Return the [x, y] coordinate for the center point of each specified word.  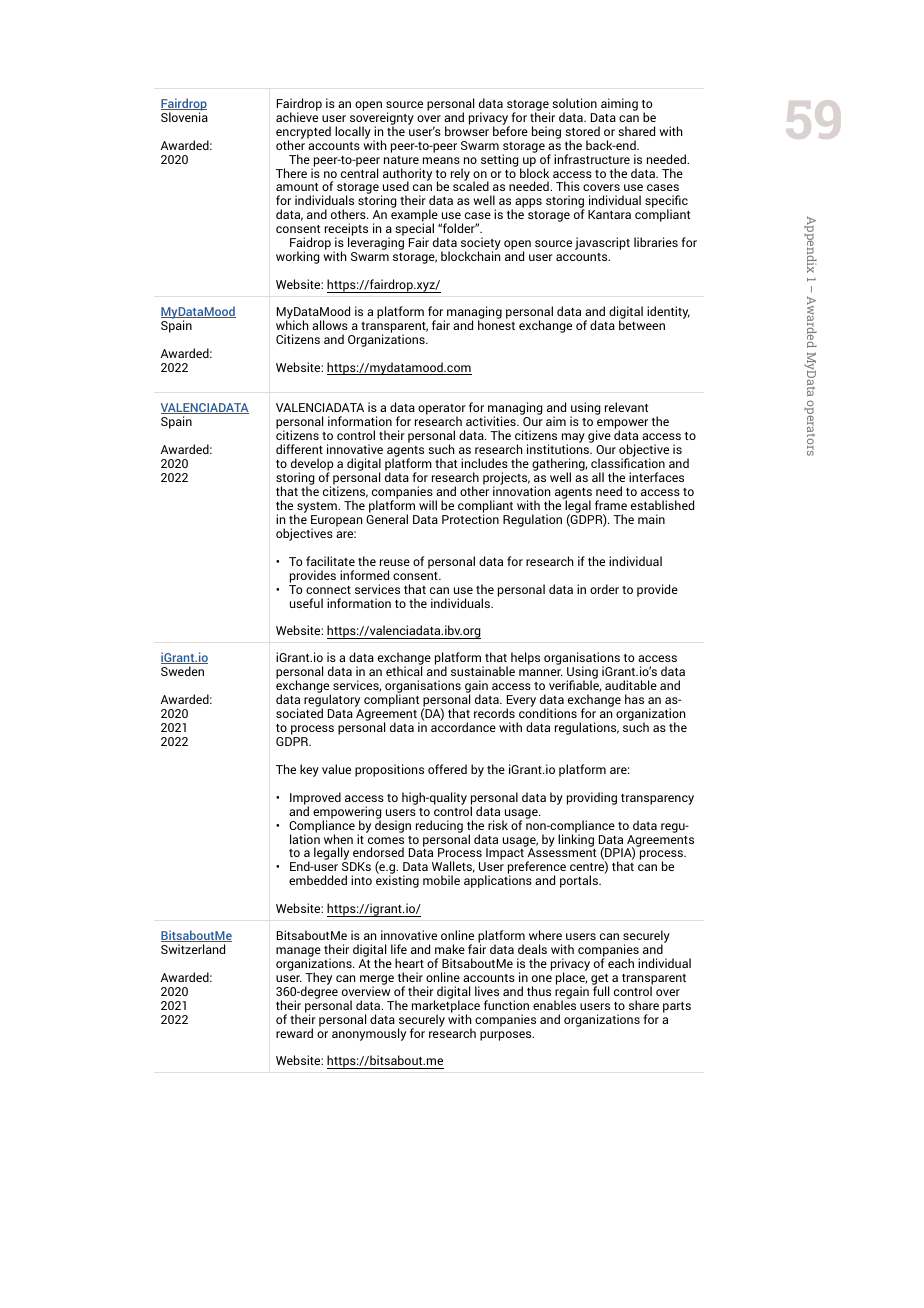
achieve [297, 116]
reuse [395, 562]
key [309, 770]
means [441, 160]
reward [294, 1033]
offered [447, 769]
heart [409, 963]
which [292, 324]
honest [496, 324]
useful [306, 603]
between [642, 324]
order [604, 589]
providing [592, 798]
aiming [619, 104]
